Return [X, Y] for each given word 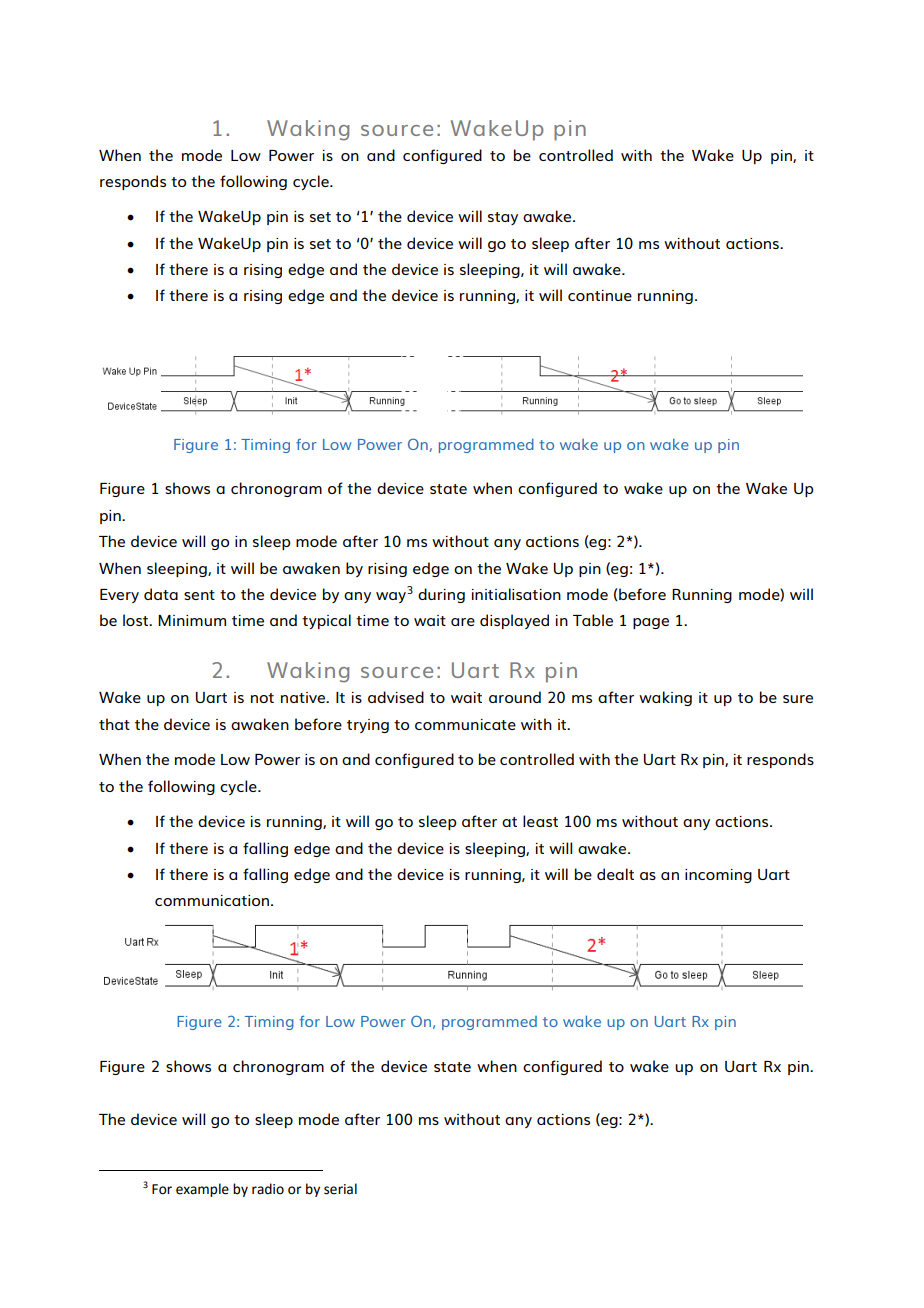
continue [600, 295]
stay [503, 218]
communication [213, 900]
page [651, 623]
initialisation [516, 594]
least [540, 821]
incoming [718, 876]
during [441, 595]
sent [199, 595]
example [202, 1190]
